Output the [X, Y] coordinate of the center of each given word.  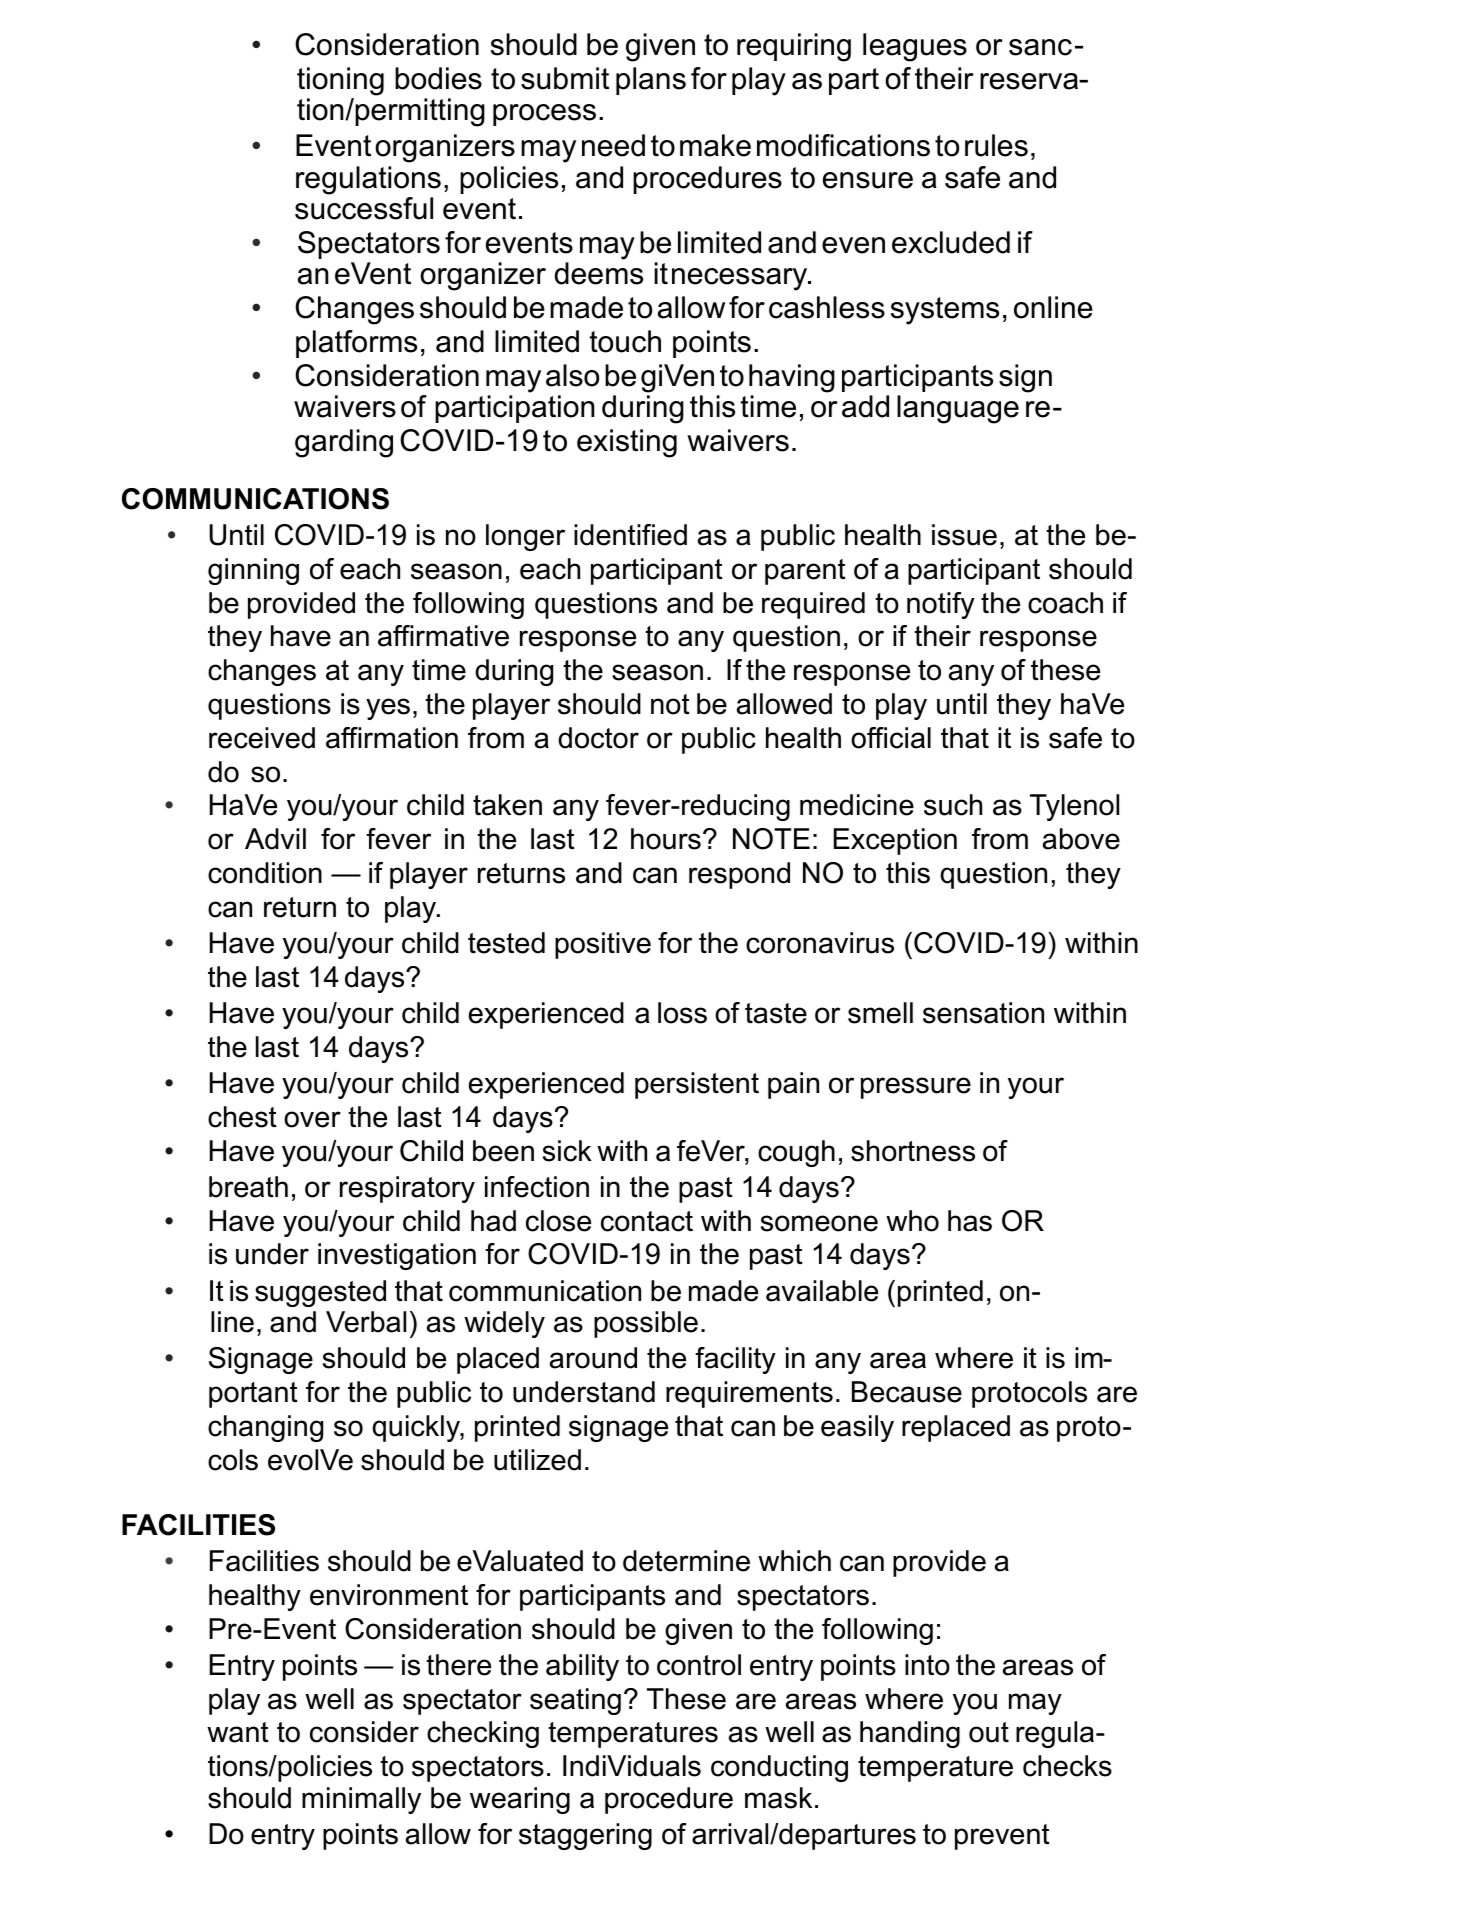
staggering [585, 1836]
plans [651, 81]
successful [364, 208]
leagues [915, 47]
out [989, 1732]
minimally [361, 1800]
